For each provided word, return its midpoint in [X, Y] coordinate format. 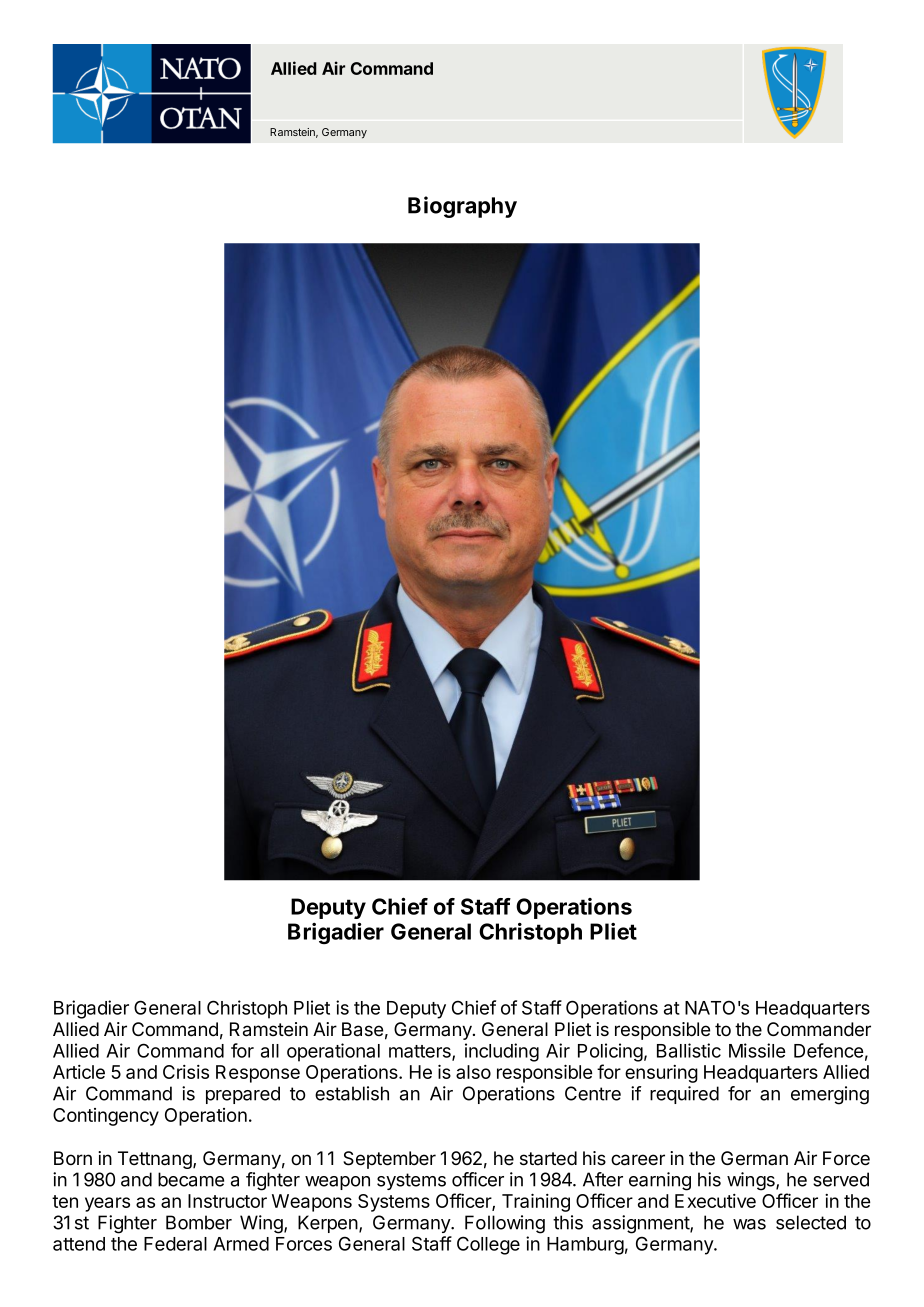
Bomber [199, 1222]
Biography [462, 207]
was [749, 1224]
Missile [757, 1050]
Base [362, 1029]
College [488, 1245]
